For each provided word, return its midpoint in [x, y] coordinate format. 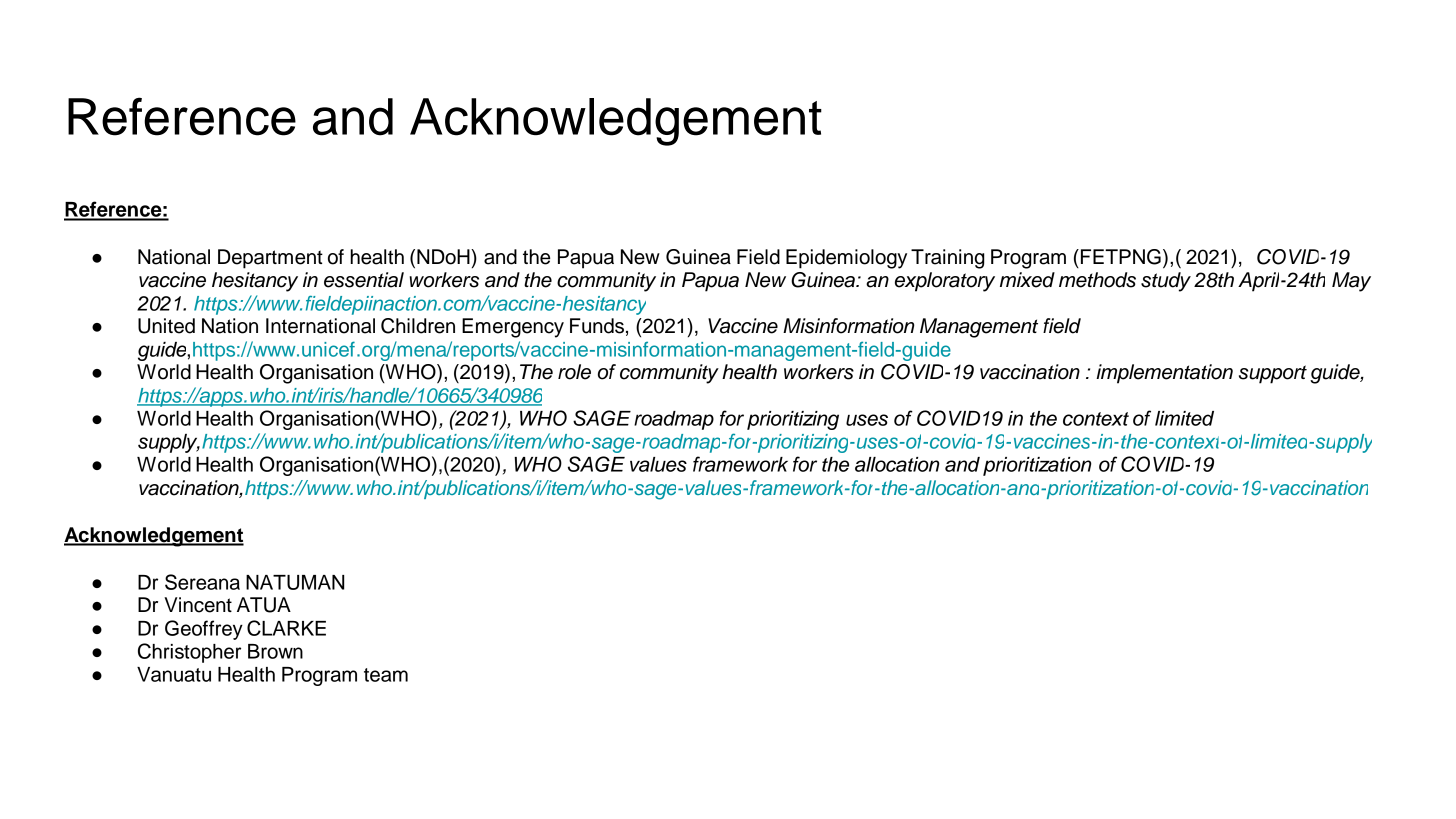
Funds [597, 326]
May [1351, 282]
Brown [275, 651]
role [574, 372]
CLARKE [286, 628]
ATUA [264, 605]
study [1166, 282]
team [386, 675]
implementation [1164, 374]
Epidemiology [846, 259]
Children [418, 326]
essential [364, 280]
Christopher [189, 653]
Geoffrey [204, 630]
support [1273, 374]
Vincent [198, 605]
